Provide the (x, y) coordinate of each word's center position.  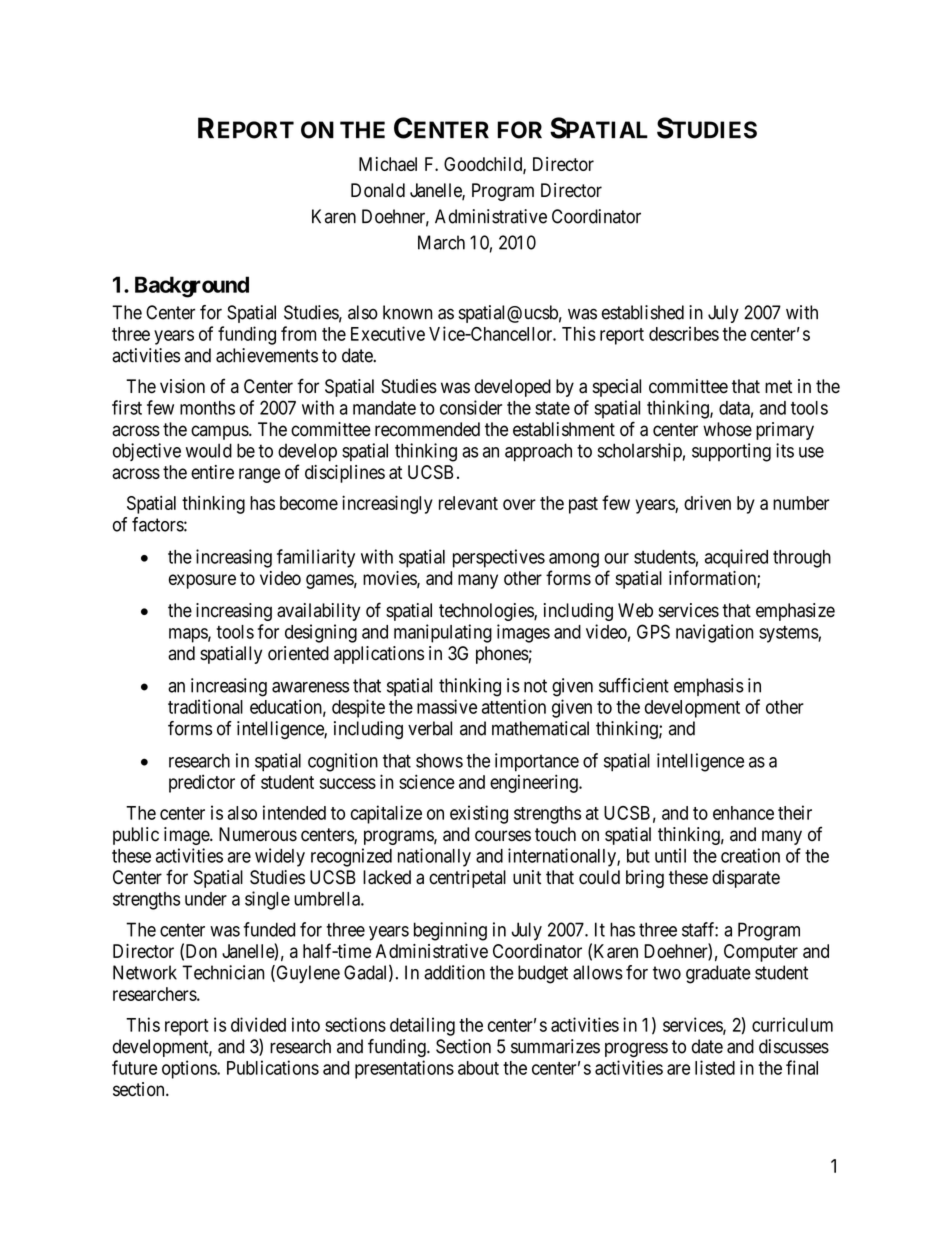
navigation (714, 633)
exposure (202, 581)
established (643, 312)
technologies (487, 612)
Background (192, 287)
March (441, 242)
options (190, 1069)
